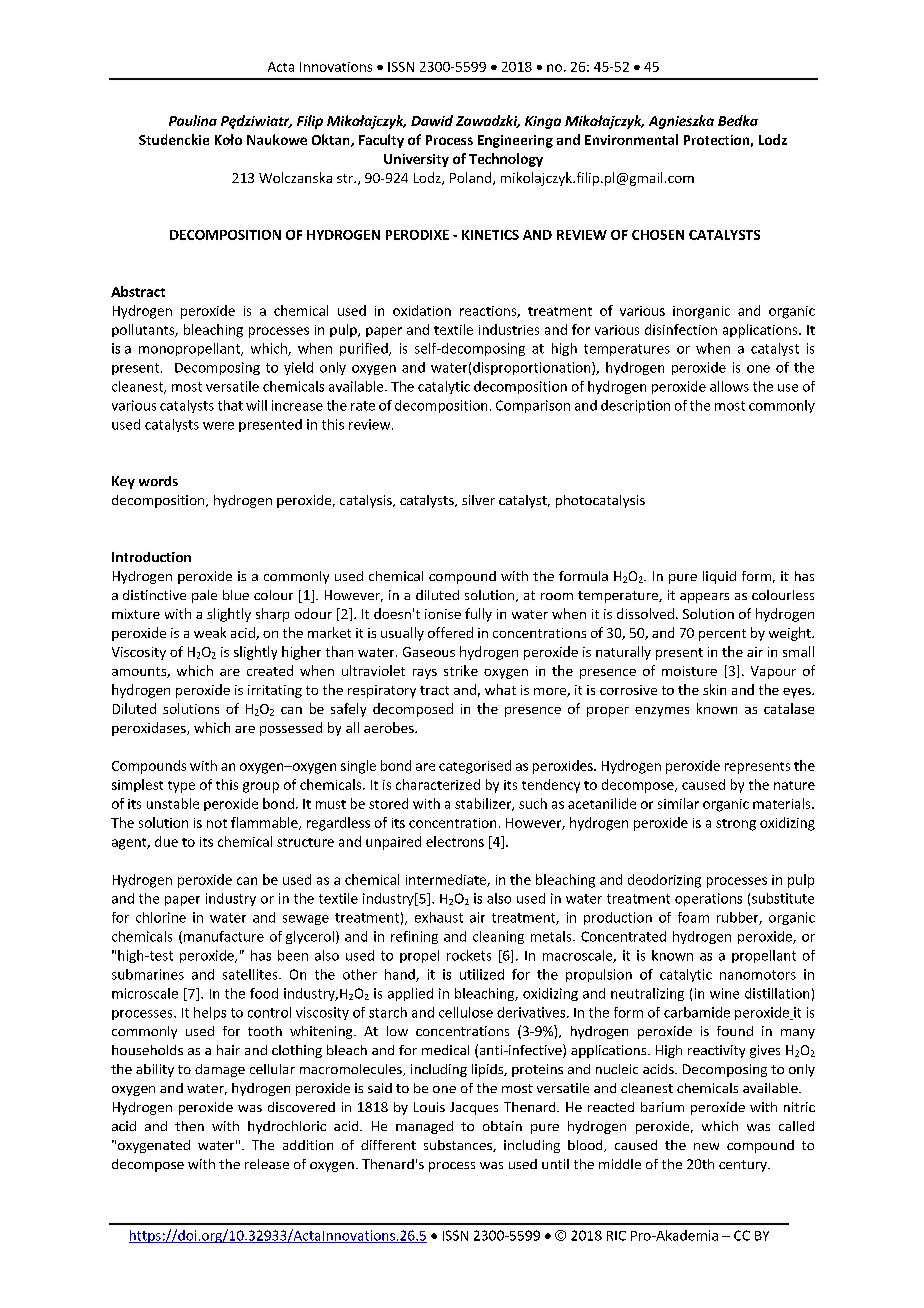 This page has height=1308, width=924. What do you see at coordinates (230, 405) in the page?
I see `that` at bounding box center [230, 405].
